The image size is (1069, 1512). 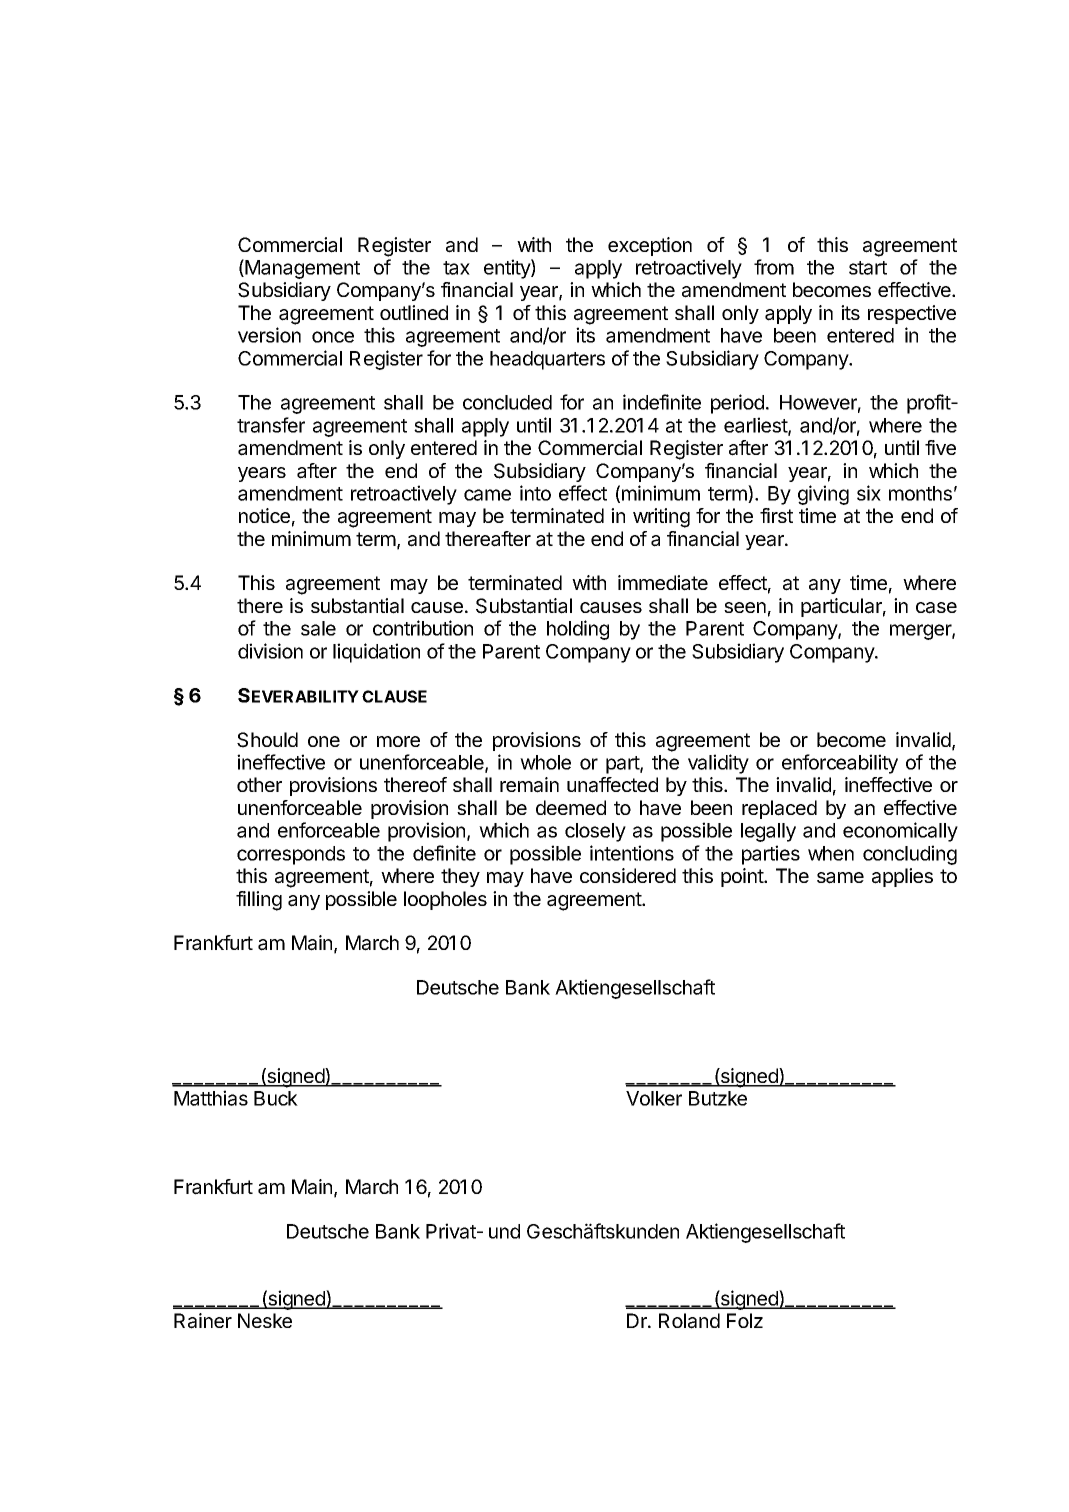 I want to click on Management, so click(x=301, y=269).
